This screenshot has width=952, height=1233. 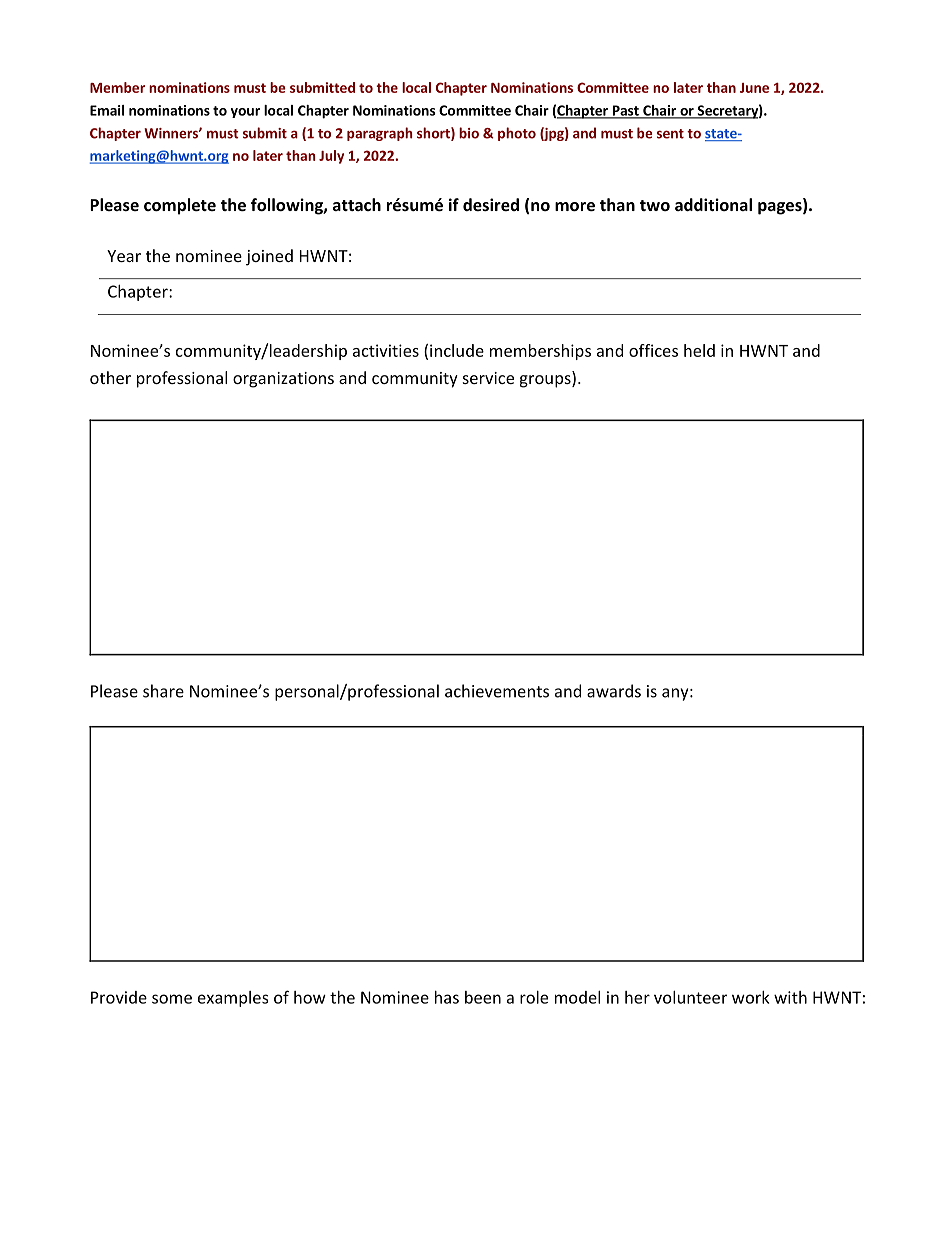 I want to click on your, so click(x=245, y=113).
